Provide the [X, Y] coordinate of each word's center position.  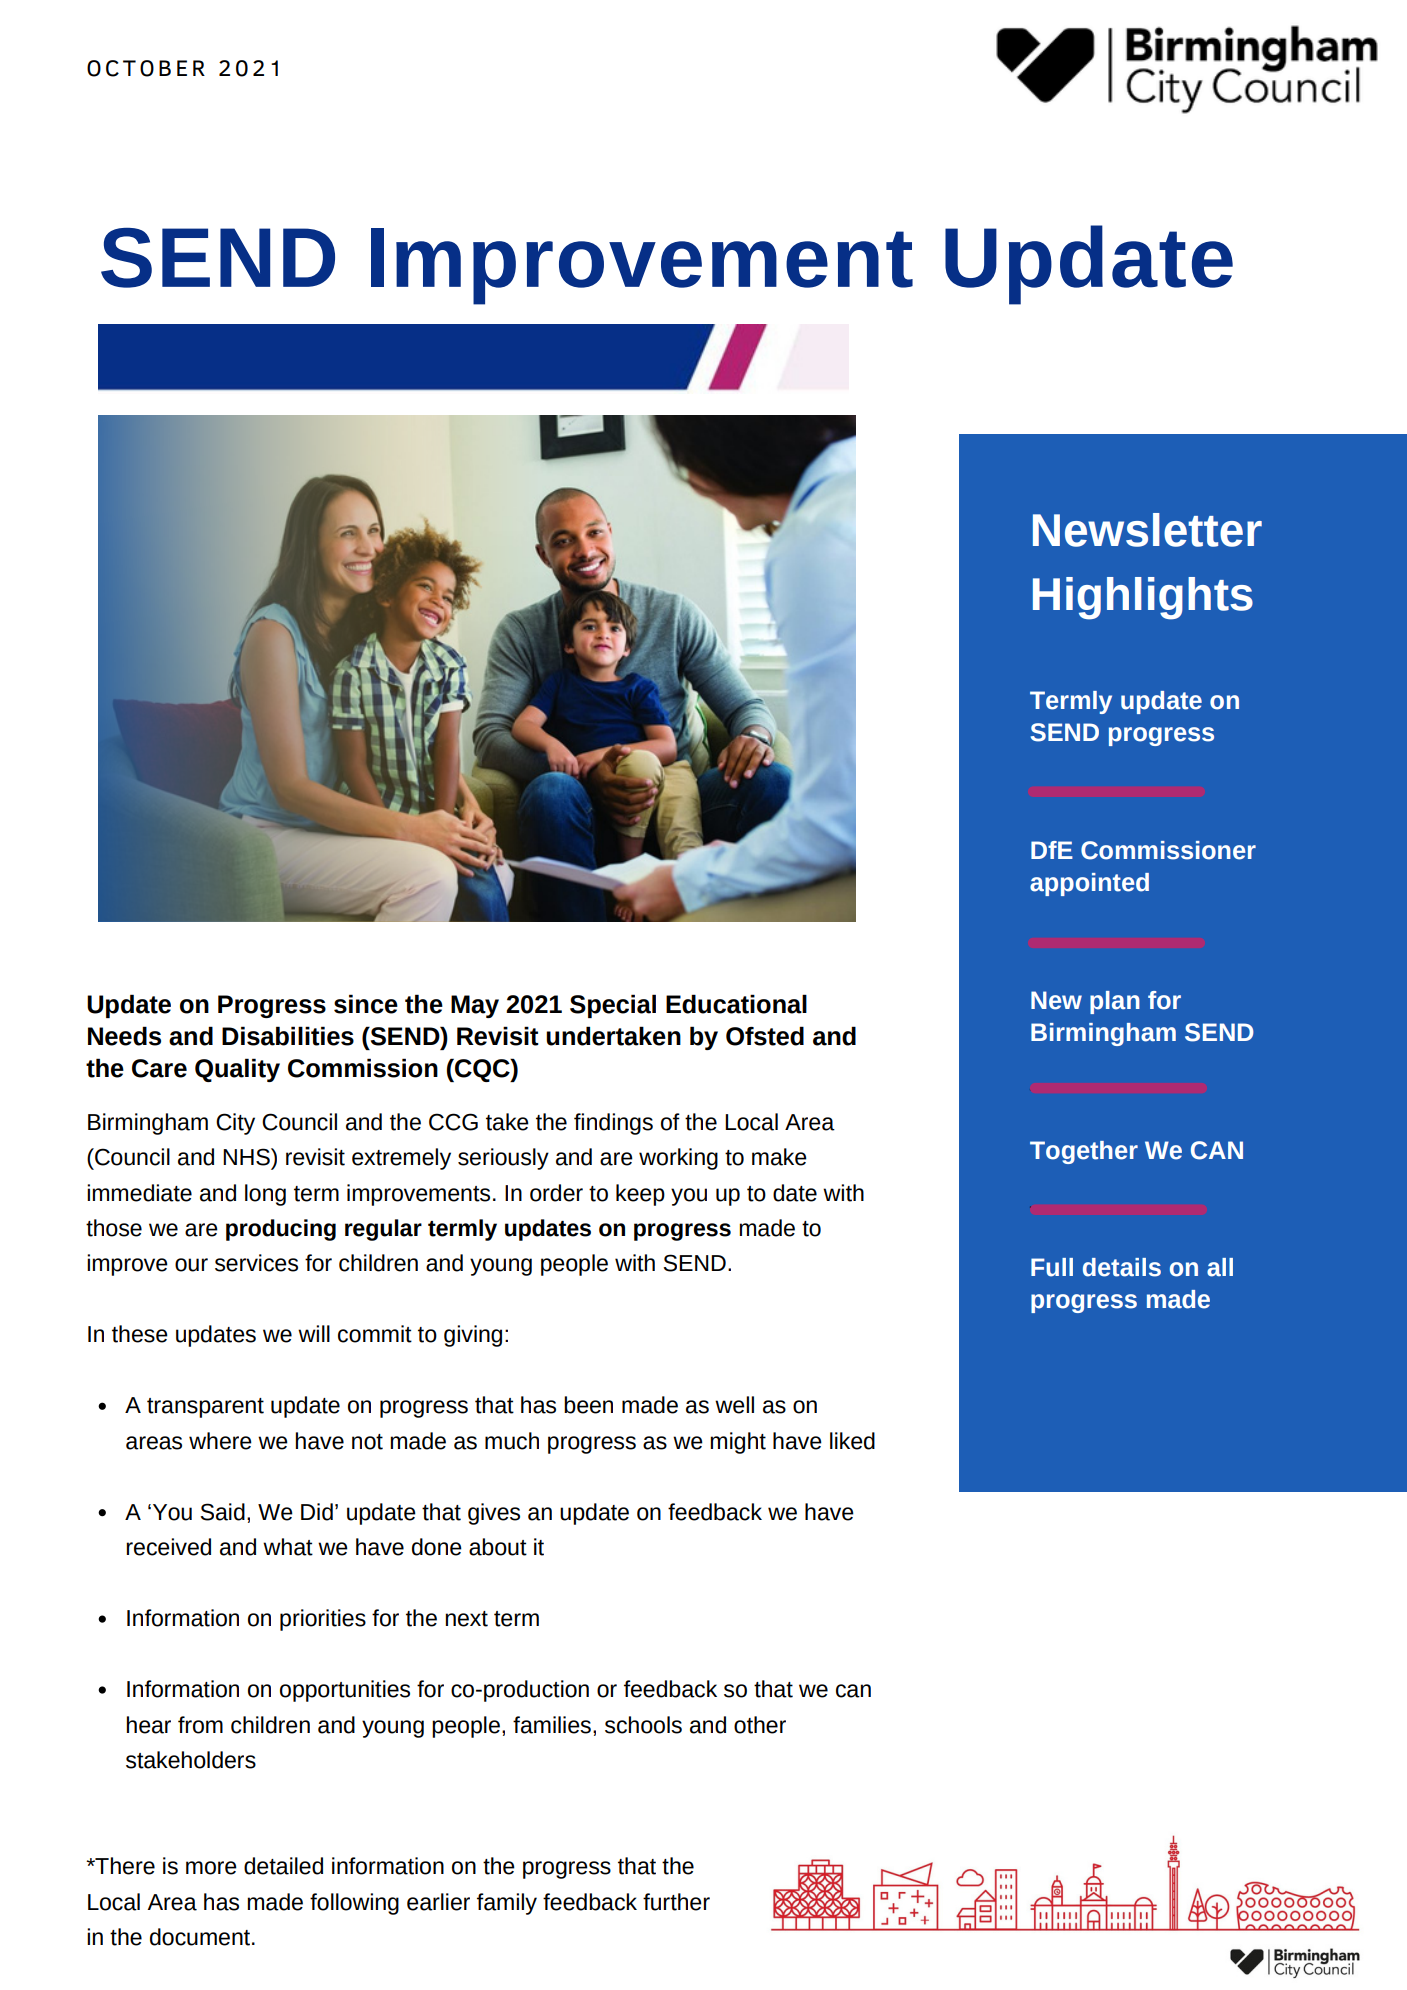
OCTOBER [146, 68]
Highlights [1143, 598]
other [760, 1725]
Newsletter [1147, 530]
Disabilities [288, 1036]
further [676, 1902]
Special [613, 1006]
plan [1115, 1002]
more [211, 1868]
